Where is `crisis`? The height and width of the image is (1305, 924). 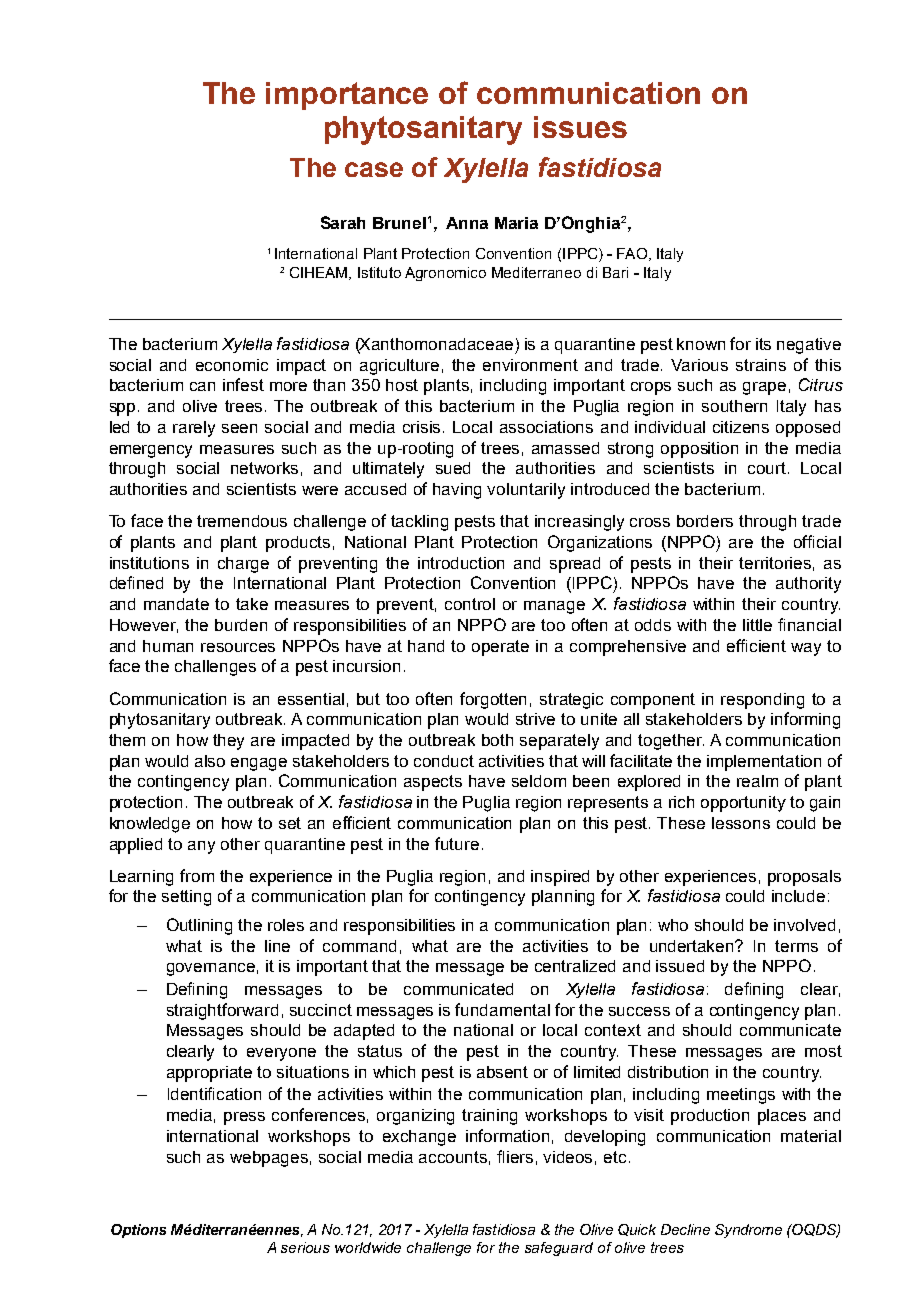
crisis is located at coordinates (423, 427).
